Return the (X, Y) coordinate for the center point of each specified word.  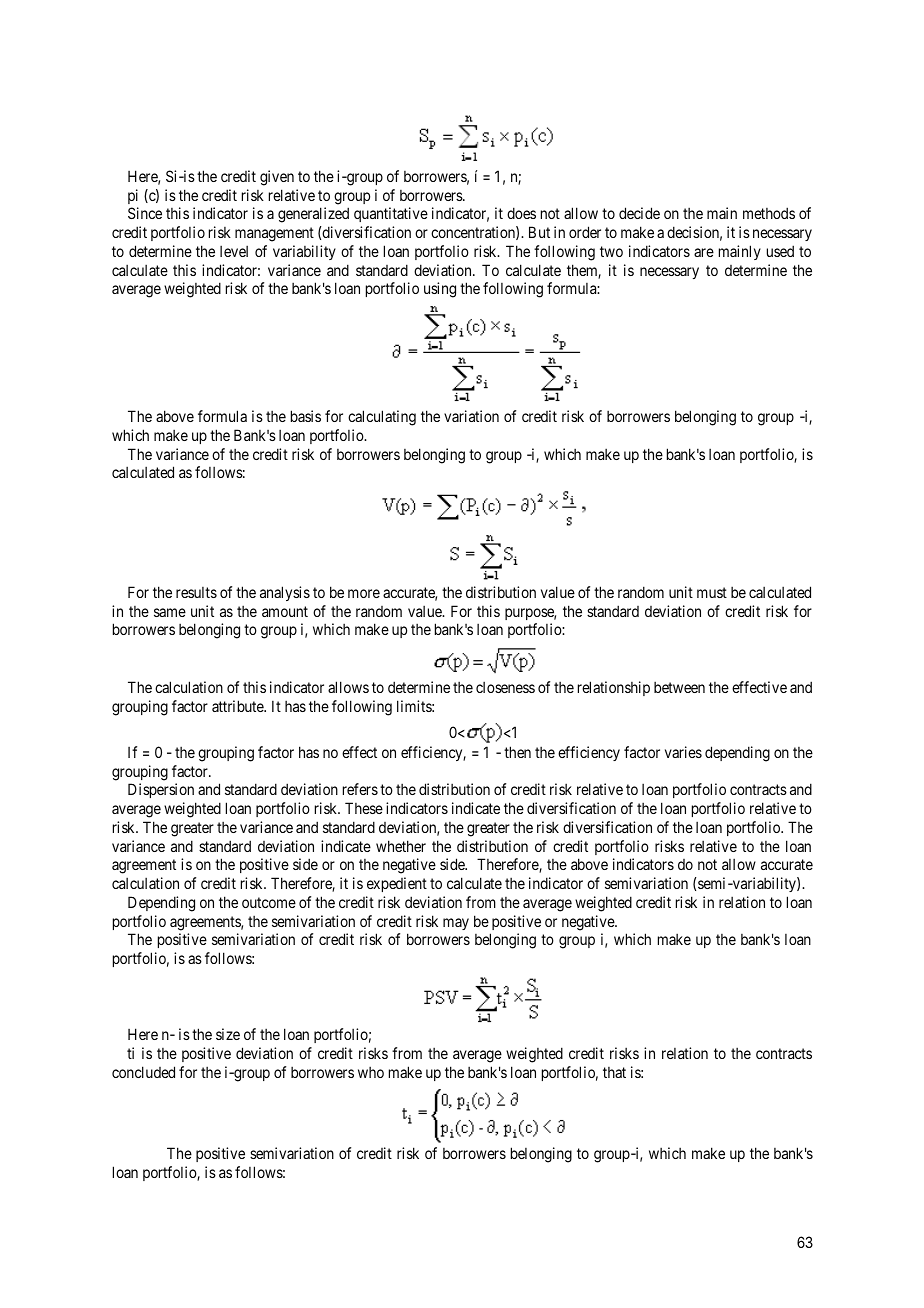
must (712, 592)
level (234, 251)
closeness (505, 687)
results (196, 592)
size (228, 1034)
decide (639, 213)
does (521, 213)
